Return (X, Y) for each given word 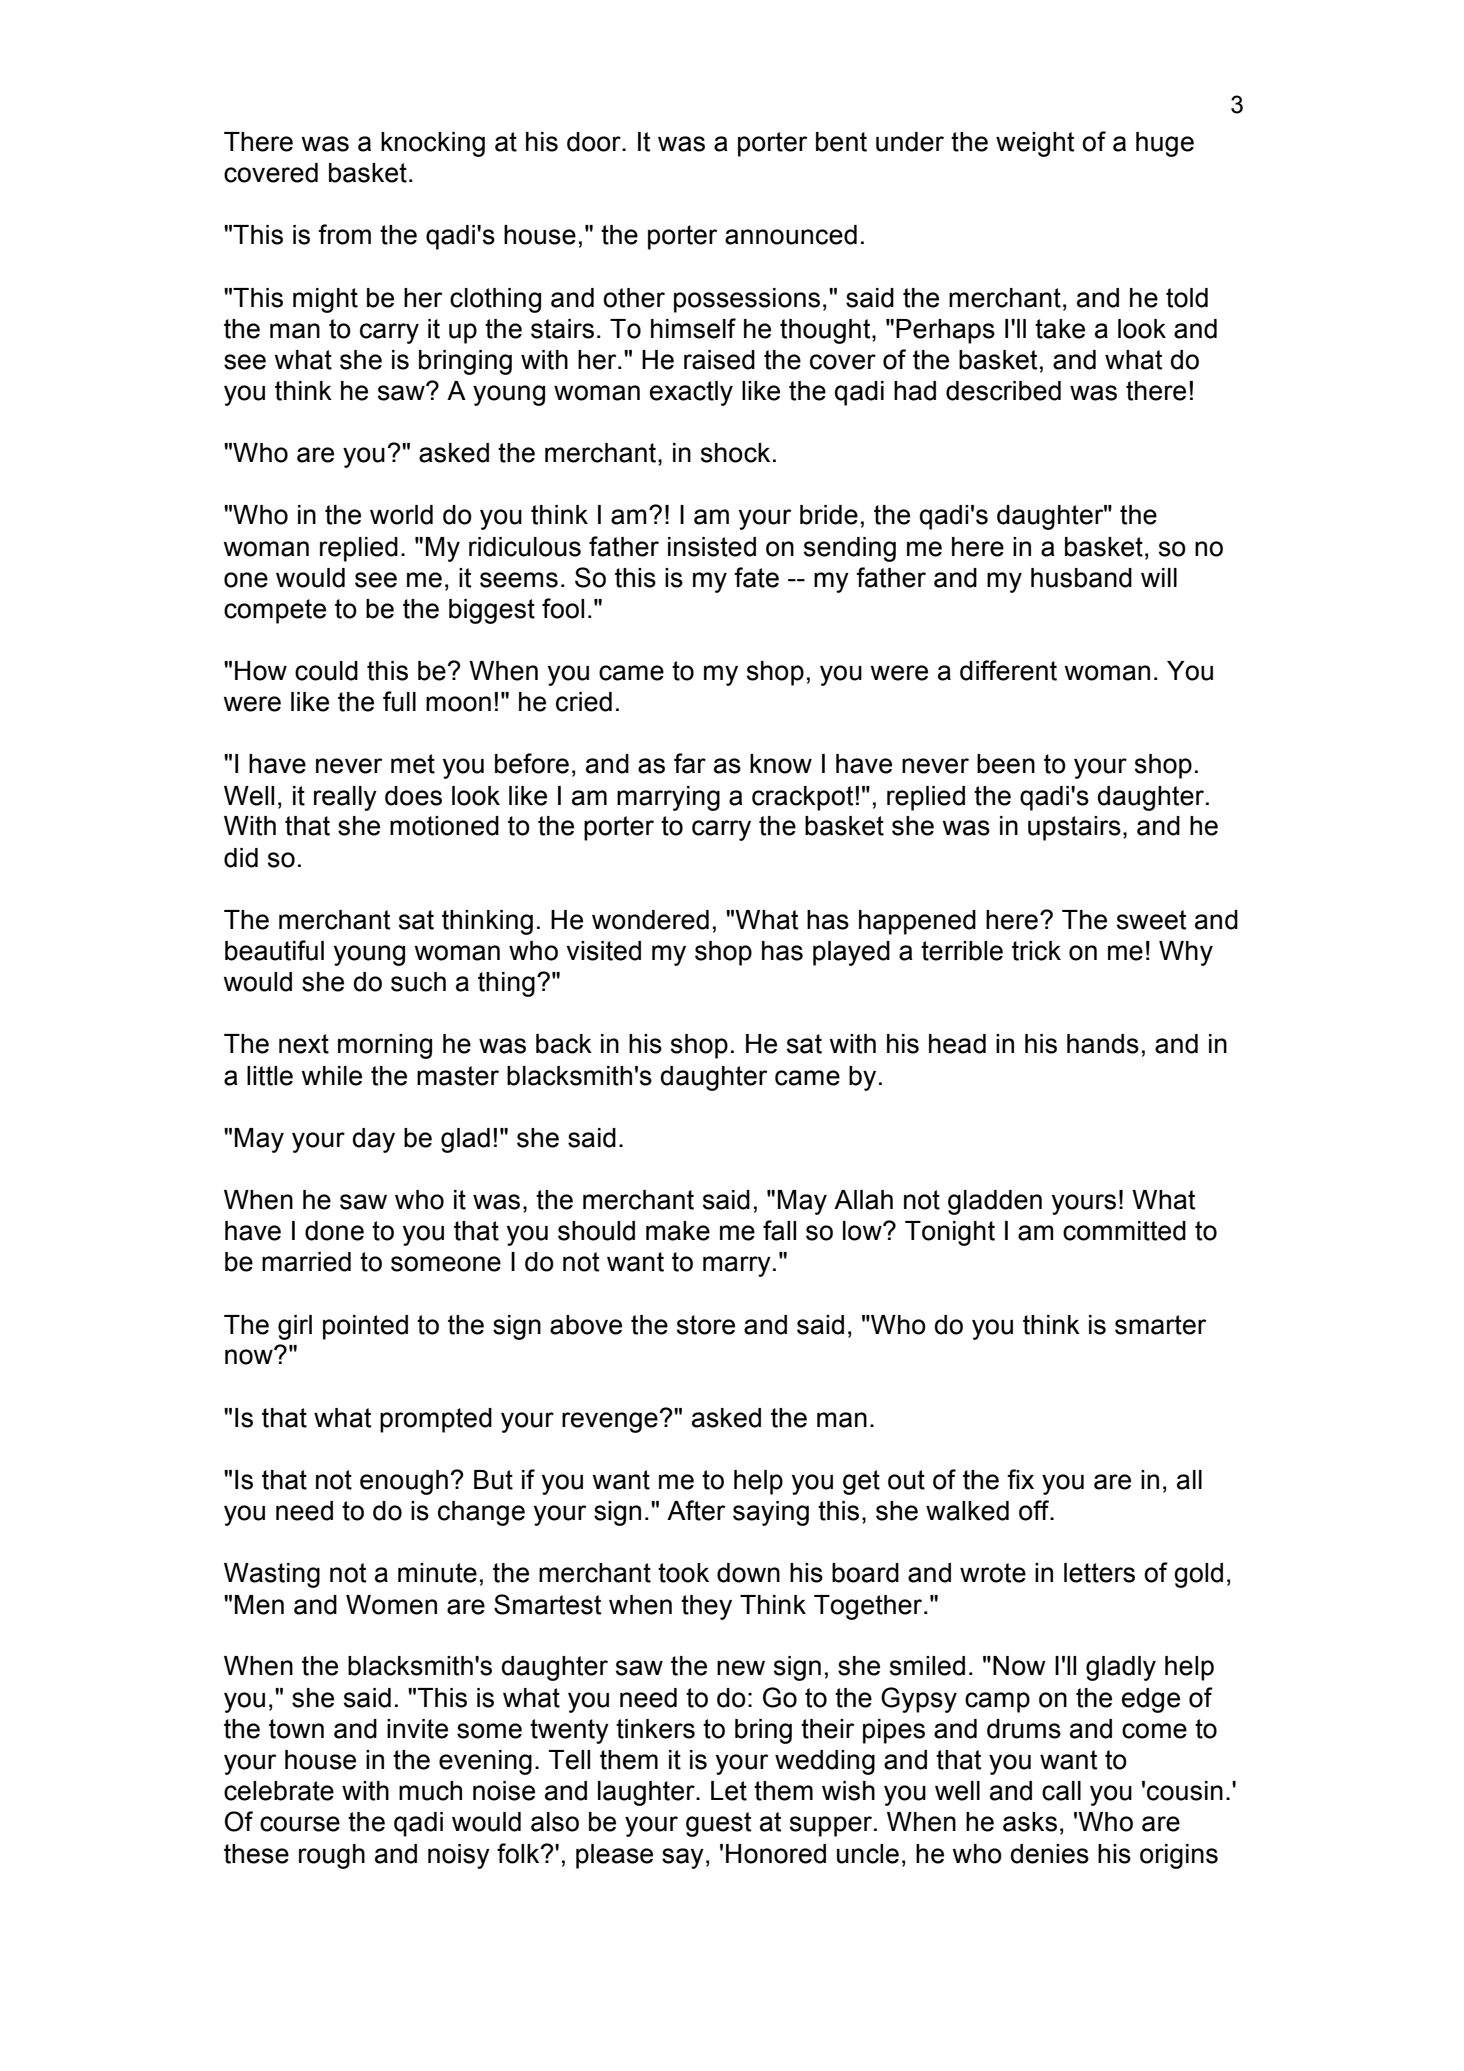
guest (718, 1824)
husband (1081, 578)
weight (1035, 144)
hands (1103, 1044)
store (706, 1325)
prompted (436, 1420)
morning (385, 1046)
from (344, 234)
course (300, 1824)
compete (275, 611)
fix (1020, 1479)
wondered (650, 920)
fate (756, 577)
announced (791, 235)
